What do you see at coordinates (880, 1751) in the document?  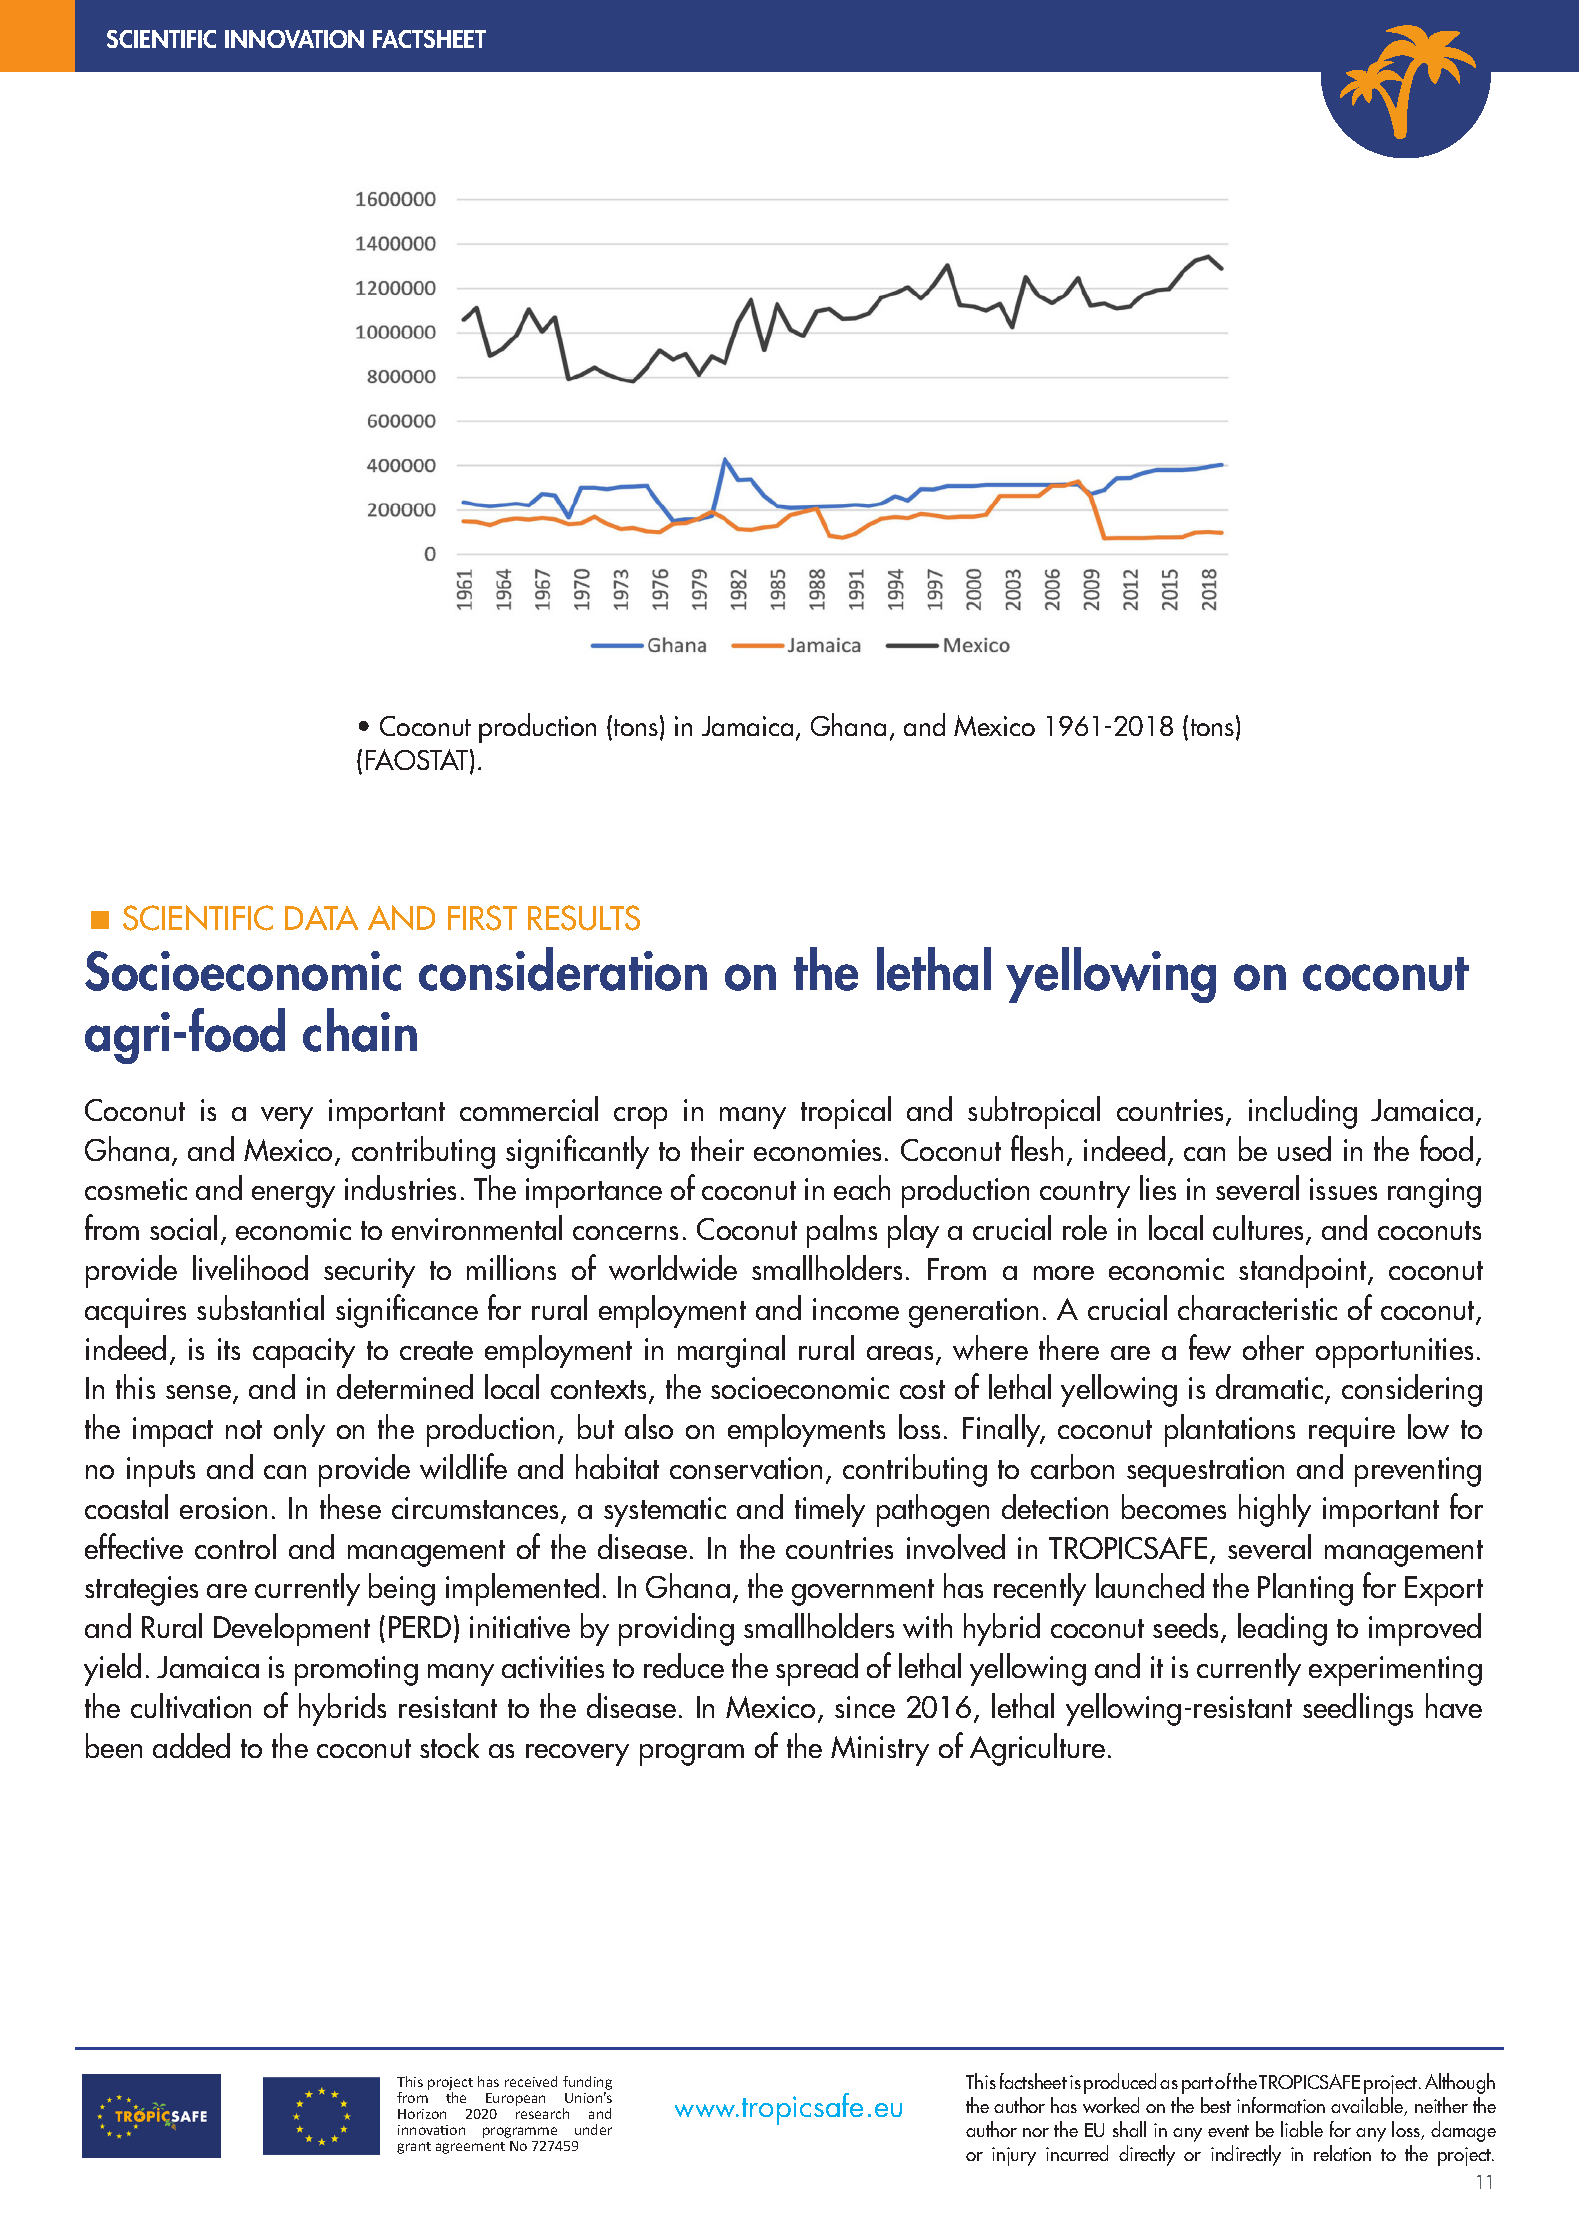 I see `Ministry` at bounding box center [880, 1751].
